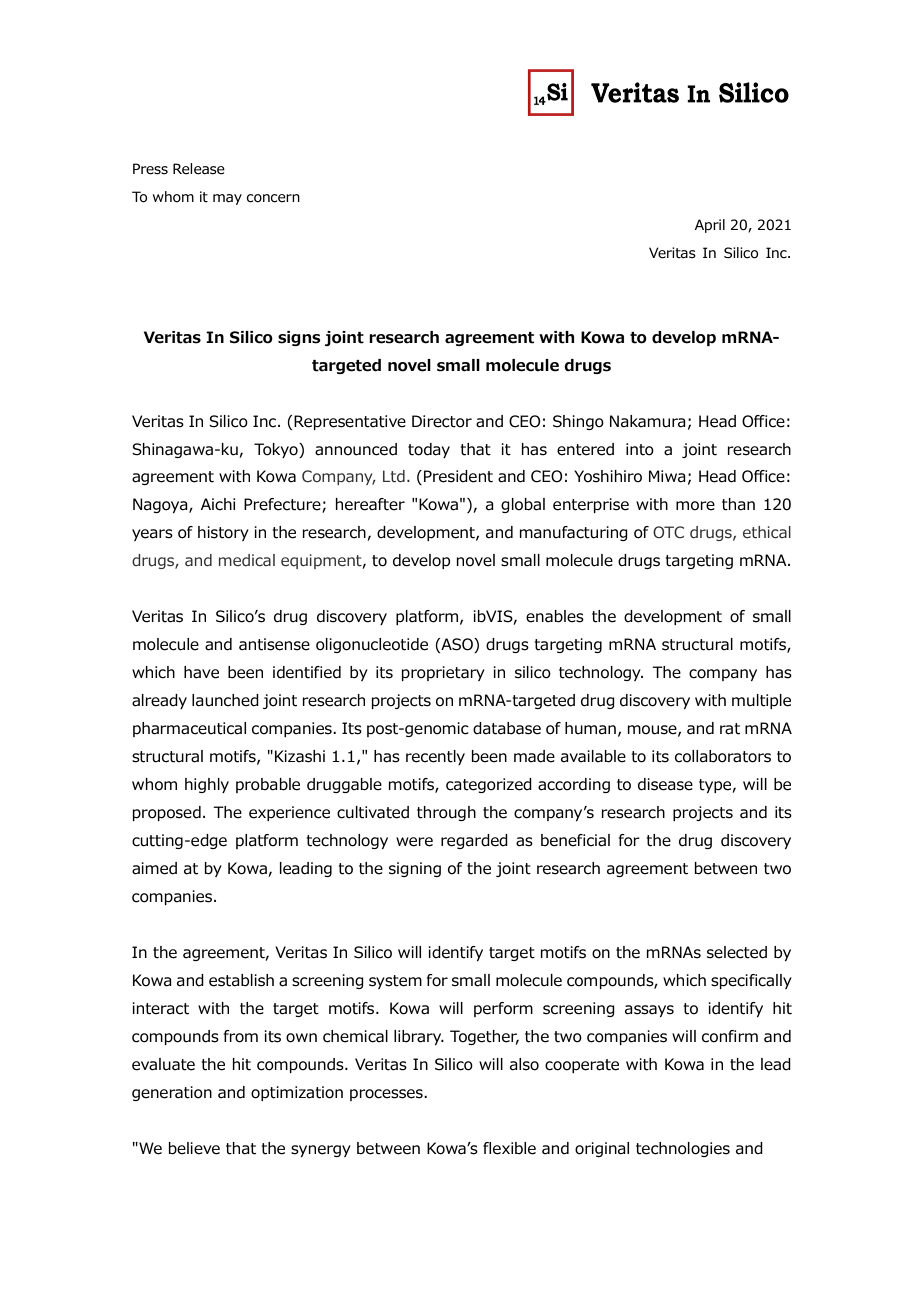 Image resolution: width=924 pixels, height=1308 pixels. Describe the element at coordinates (761, 701) in the page. I see `multiple` at that location.
